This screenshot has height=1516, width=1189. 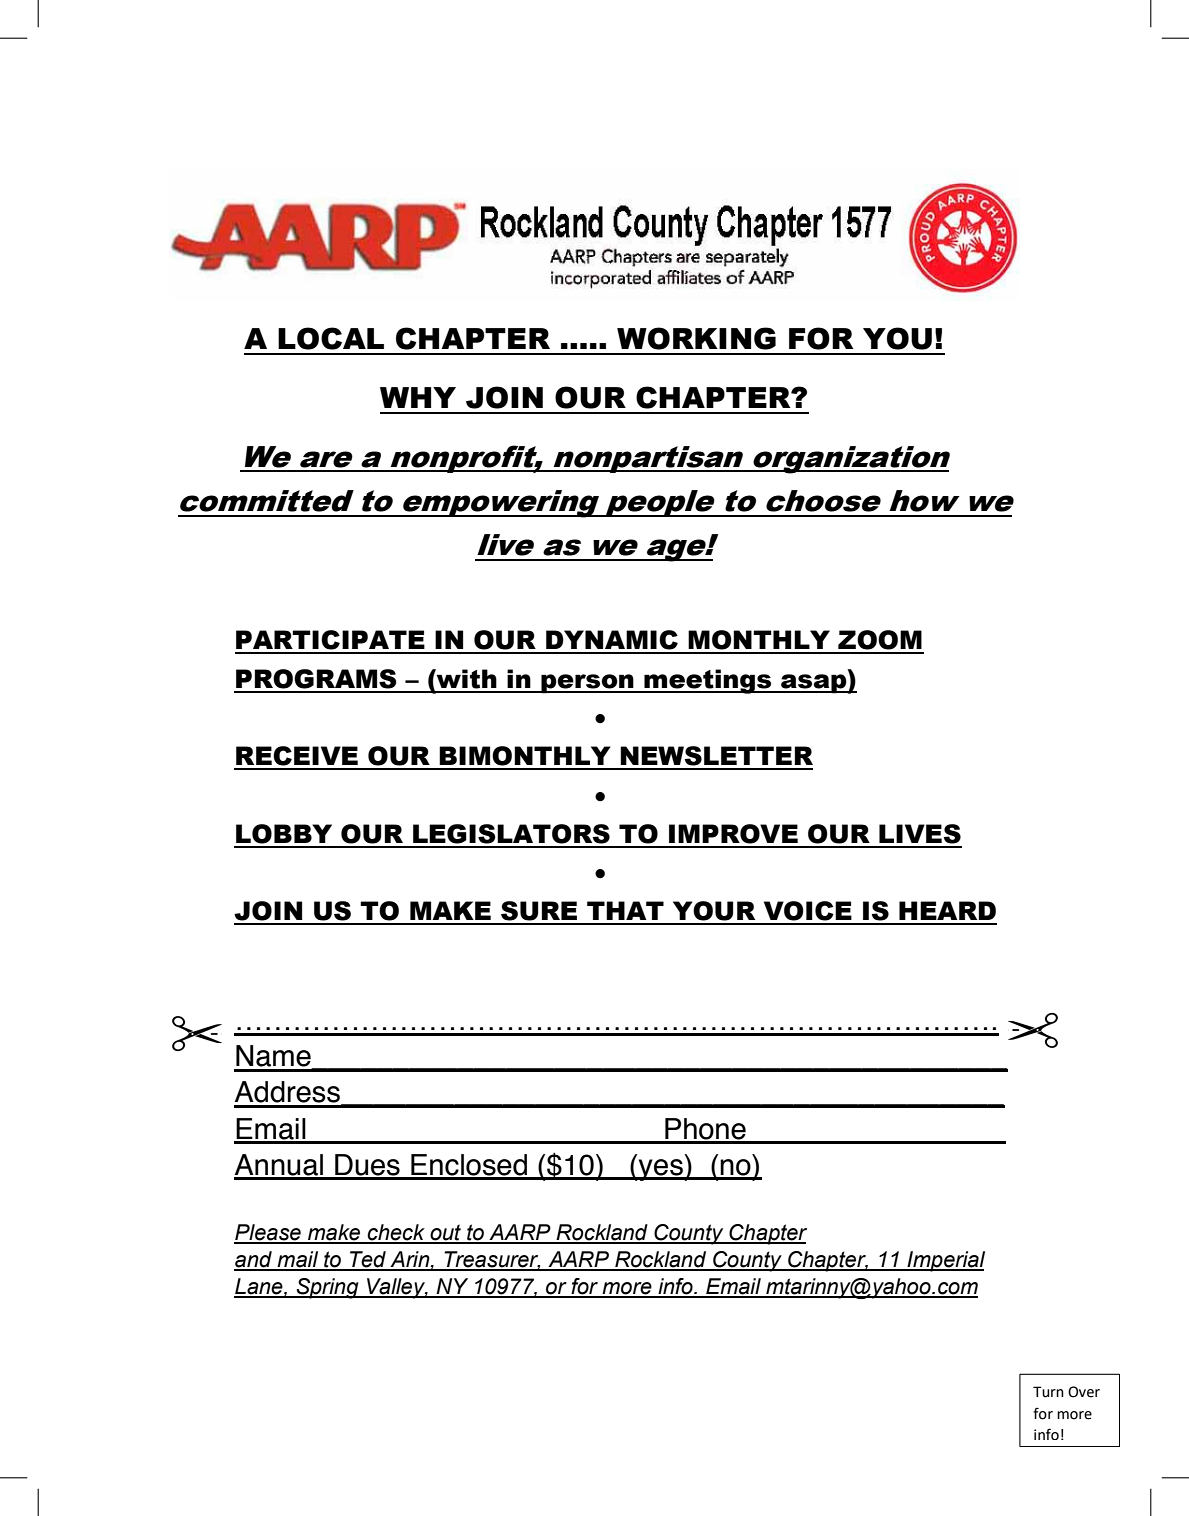 What do you see at coordinates (327, 1288) in the screenshot?
I see `Spring` at bounding box center [327, 1288].
